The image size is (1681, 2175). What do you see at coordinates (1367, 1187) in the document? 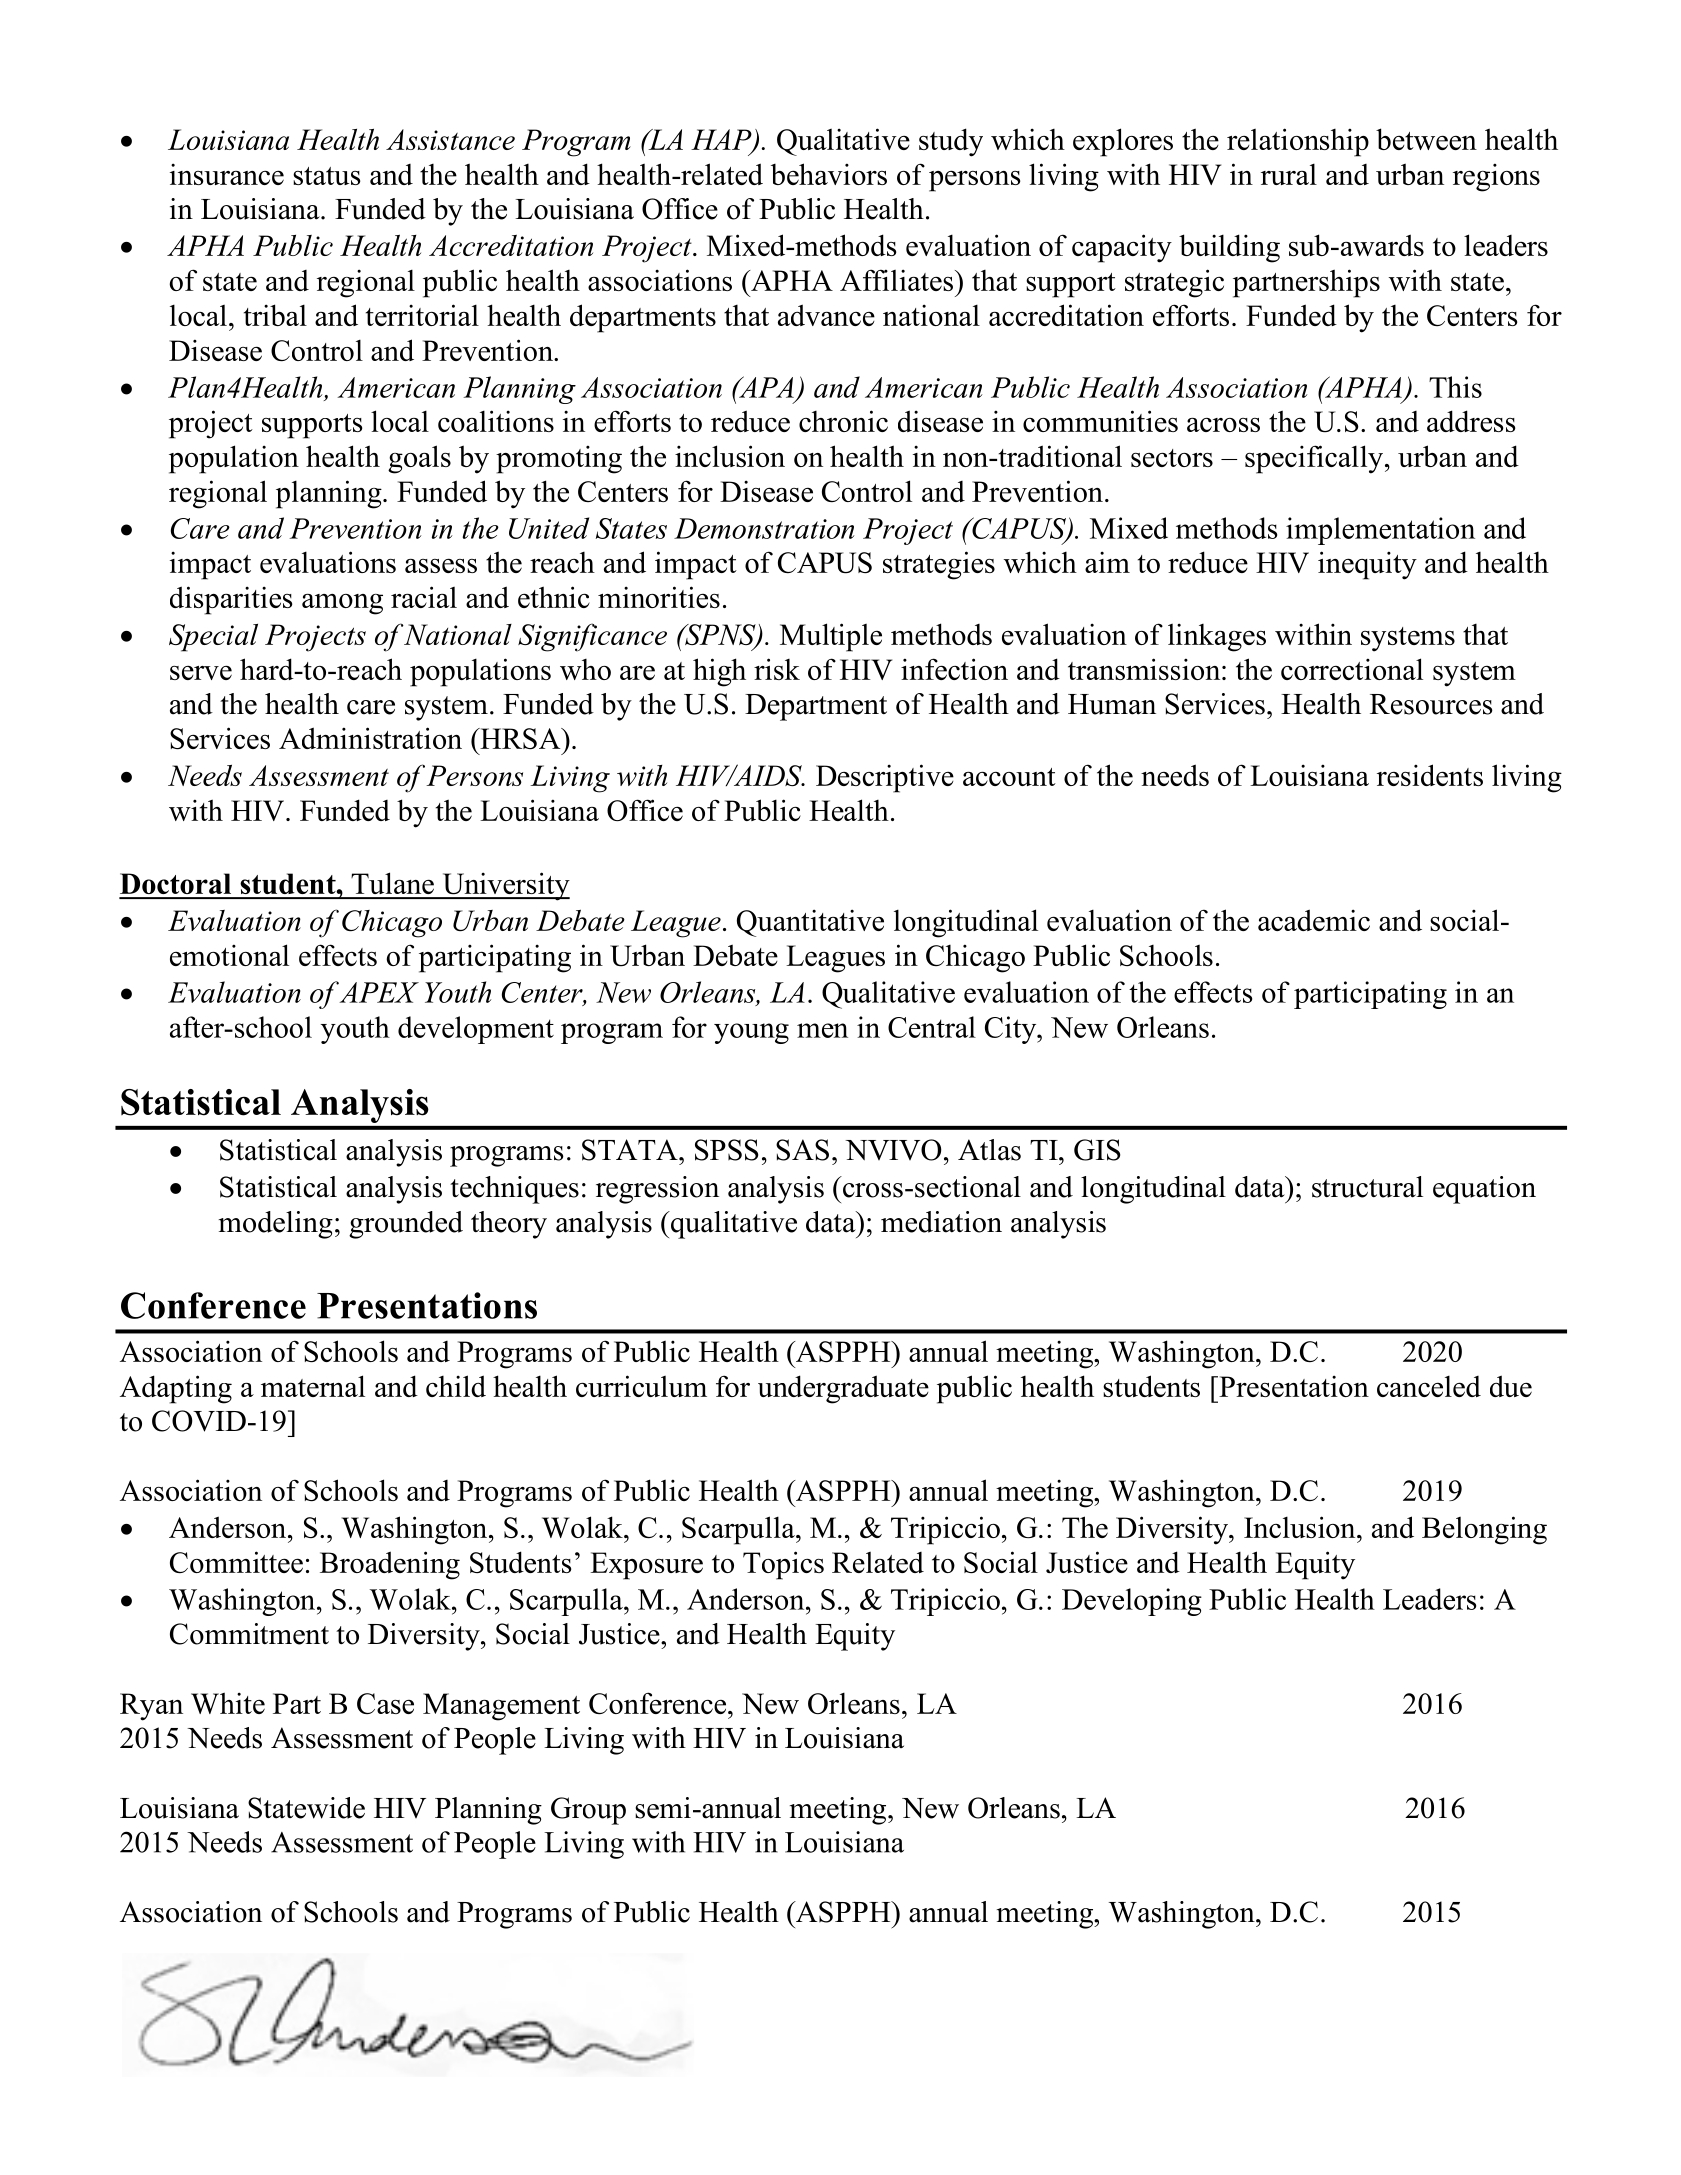
I see `structural` at bounding box center [1367, 1187].
